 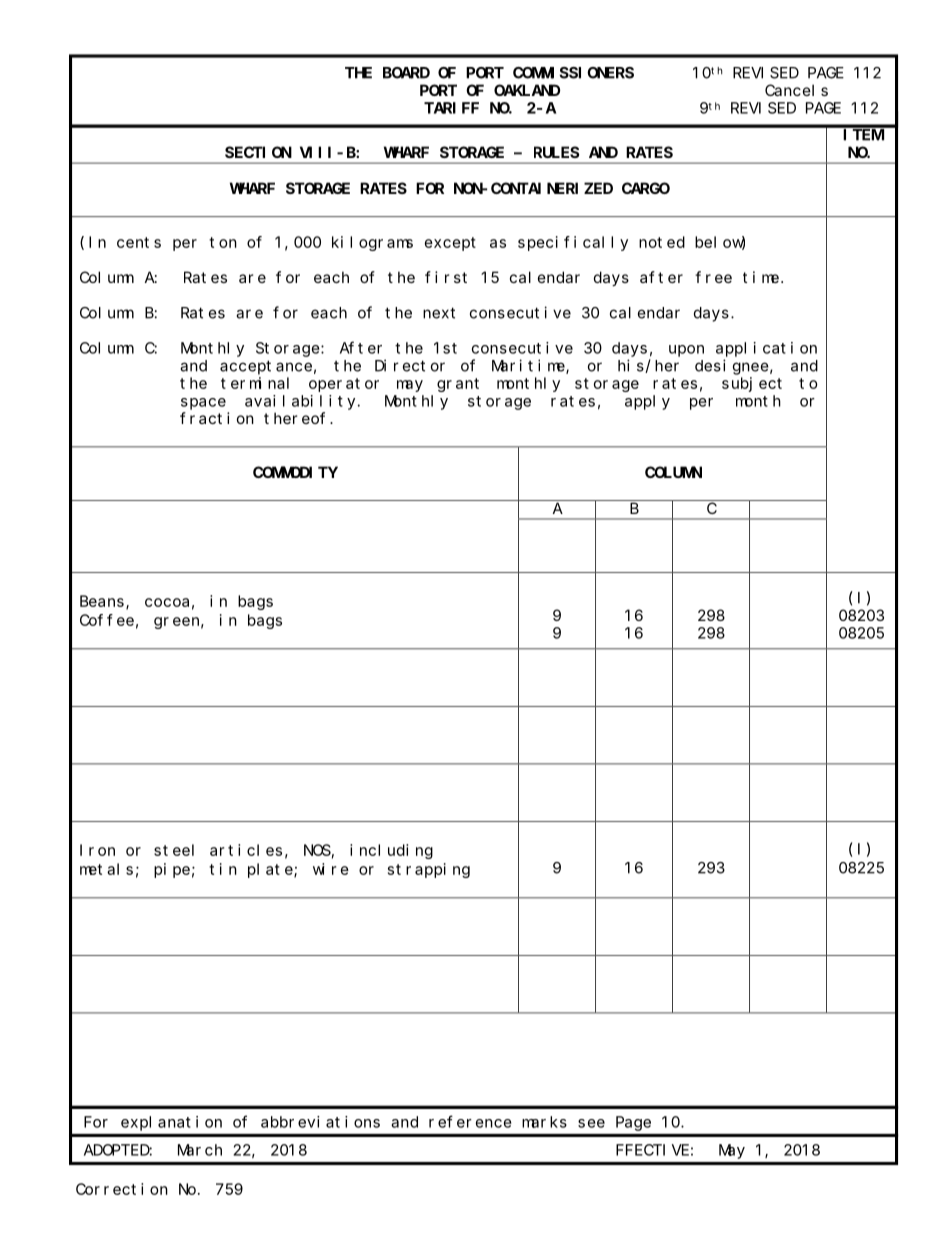 I want to click on fraction, so click(x=217, y=418).
